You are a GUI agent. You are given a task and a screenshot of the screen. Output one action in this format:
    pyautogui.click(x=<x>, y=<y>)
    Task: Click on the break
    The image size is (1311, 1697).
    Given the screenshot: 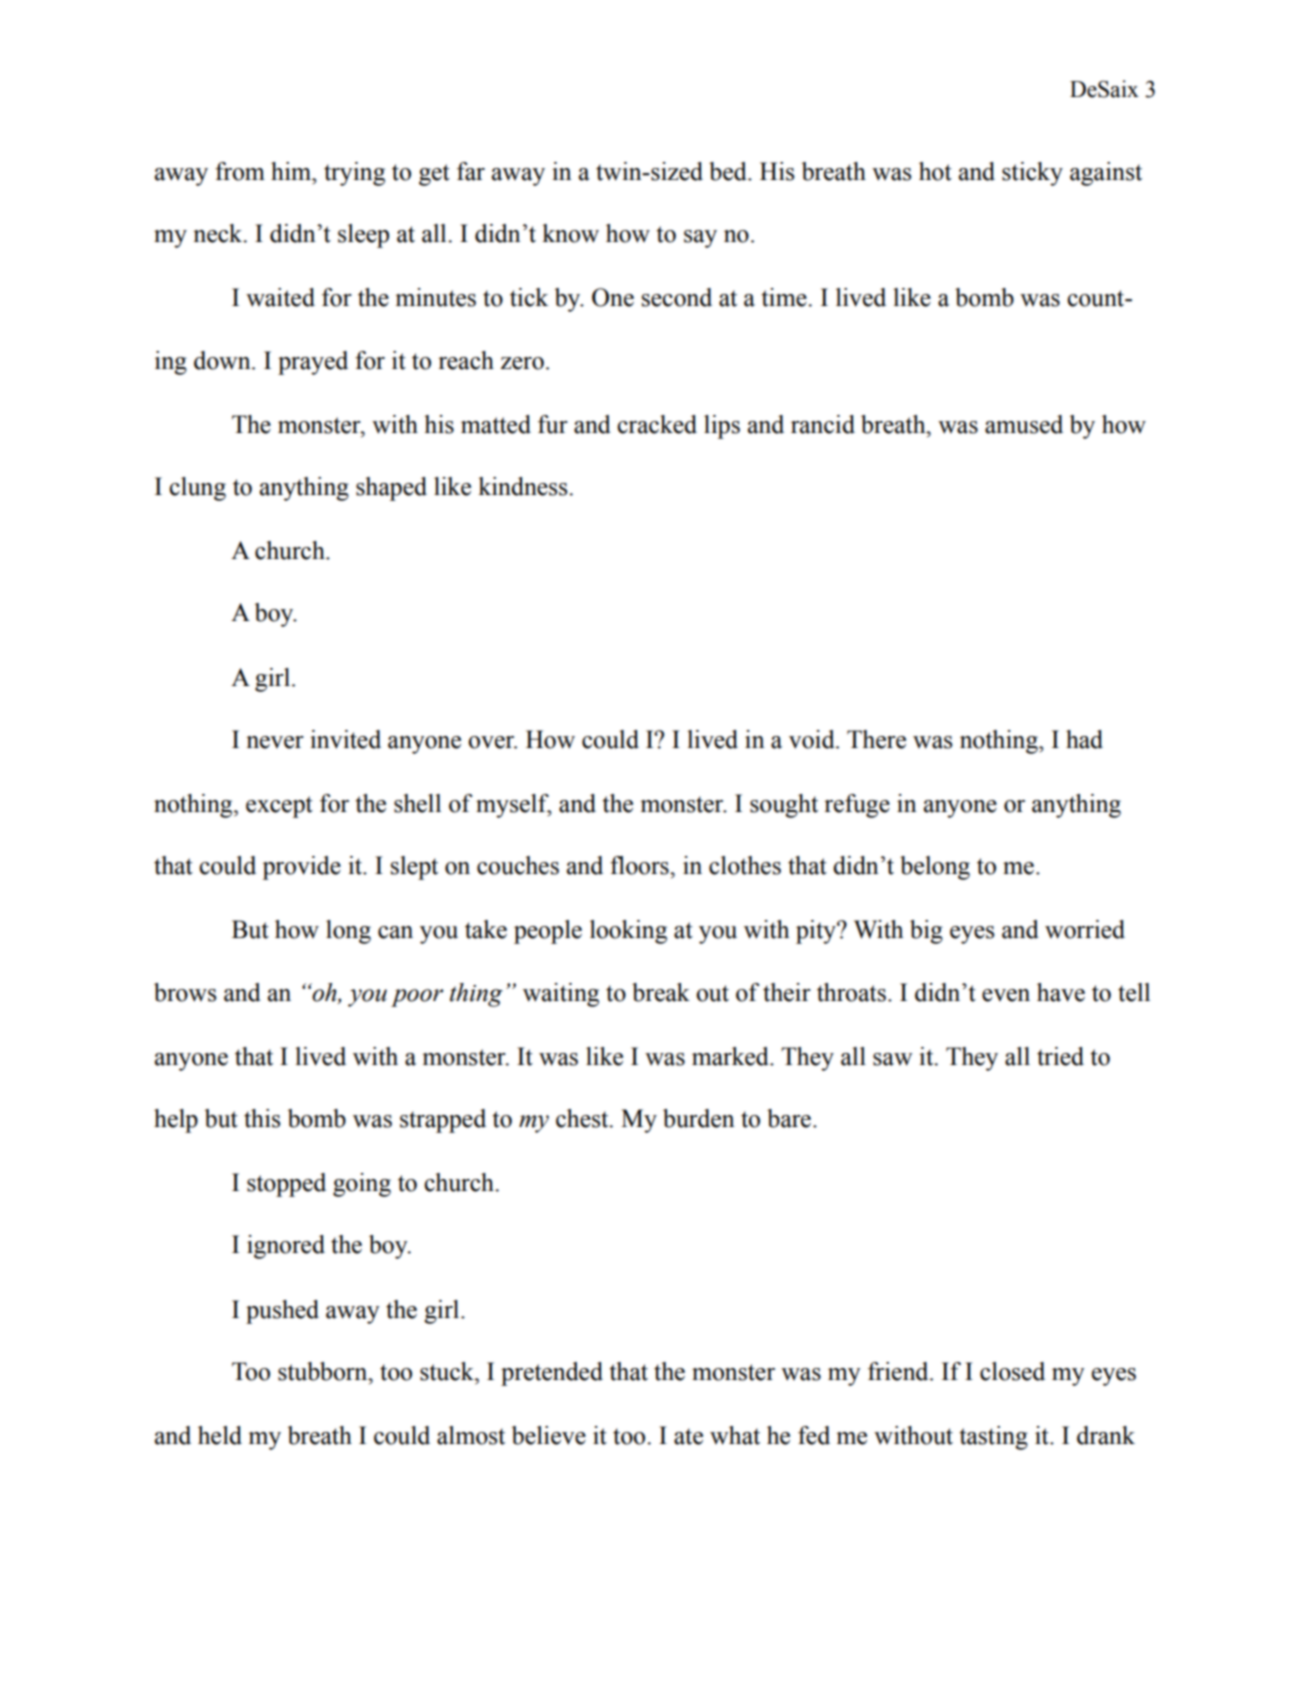 What is the action you would take?
    pyautogui.click(x=661, y=992)
